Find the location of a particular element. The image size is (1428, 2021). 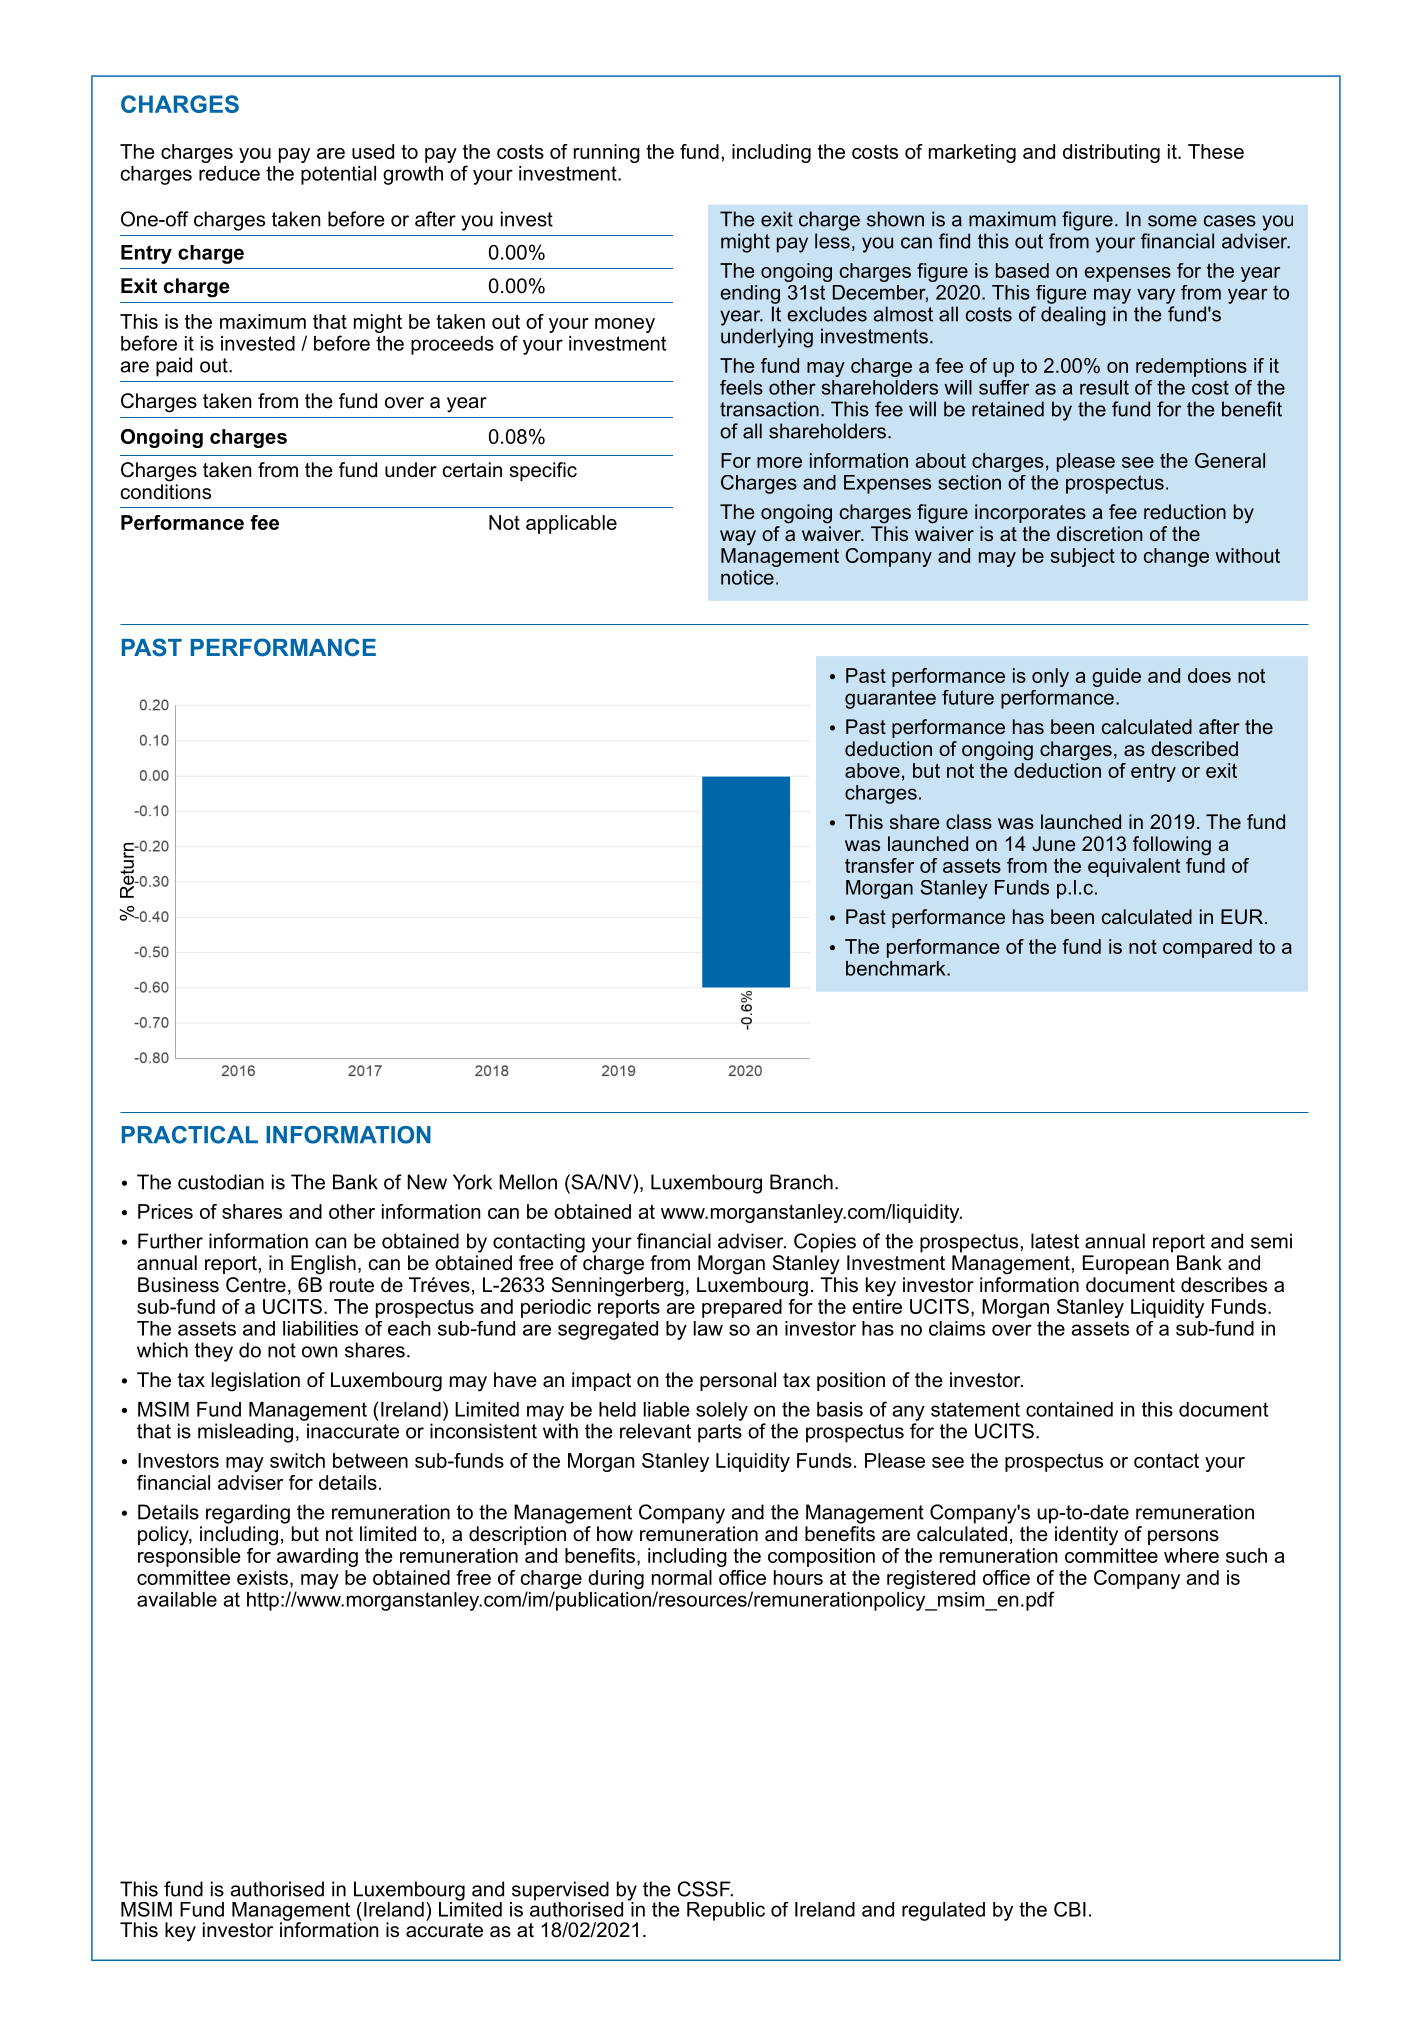

above is located at coordinates (872, 770).
